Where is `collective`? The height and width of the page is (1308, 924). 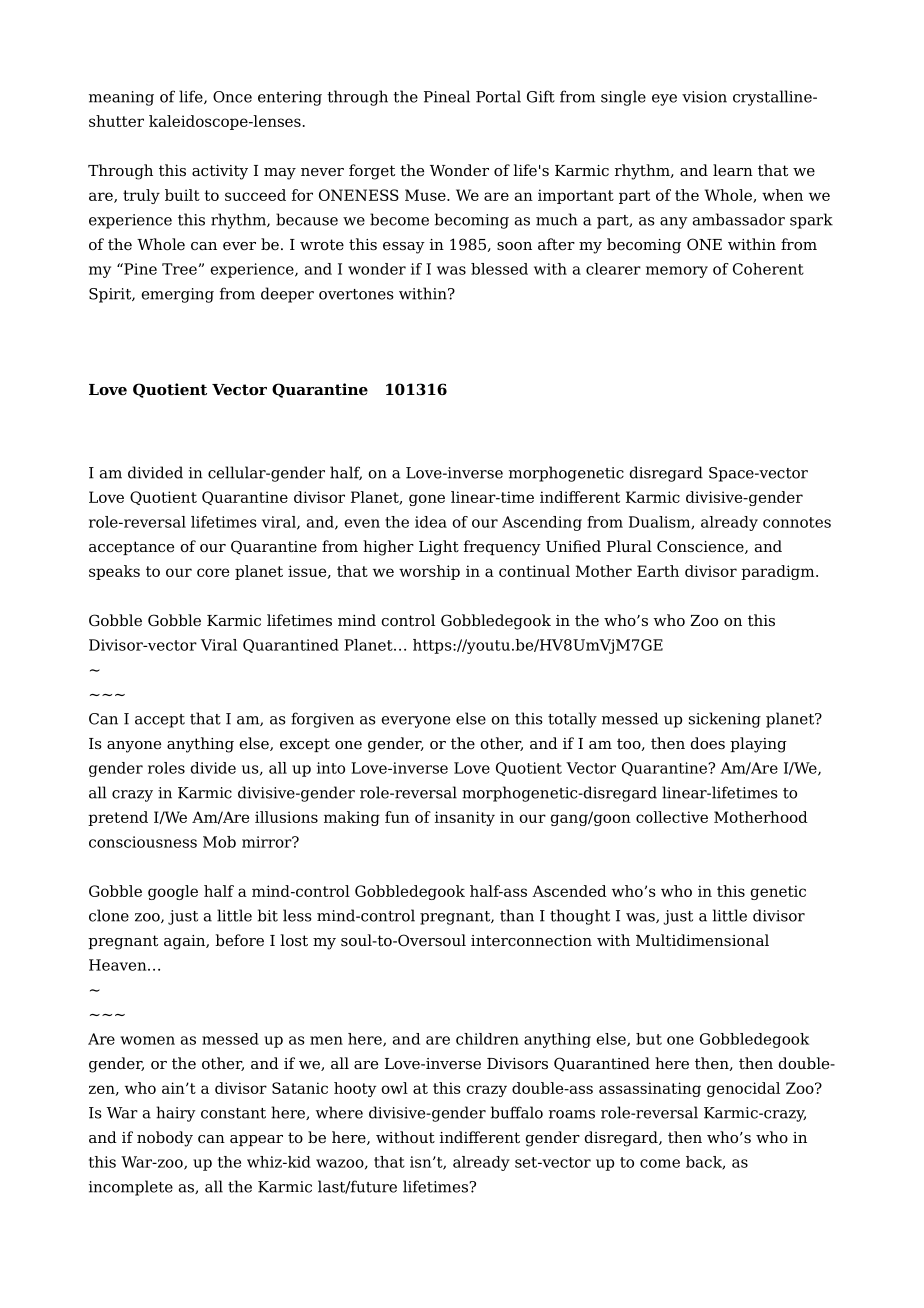 collective is located at coordinates (672, 817).
